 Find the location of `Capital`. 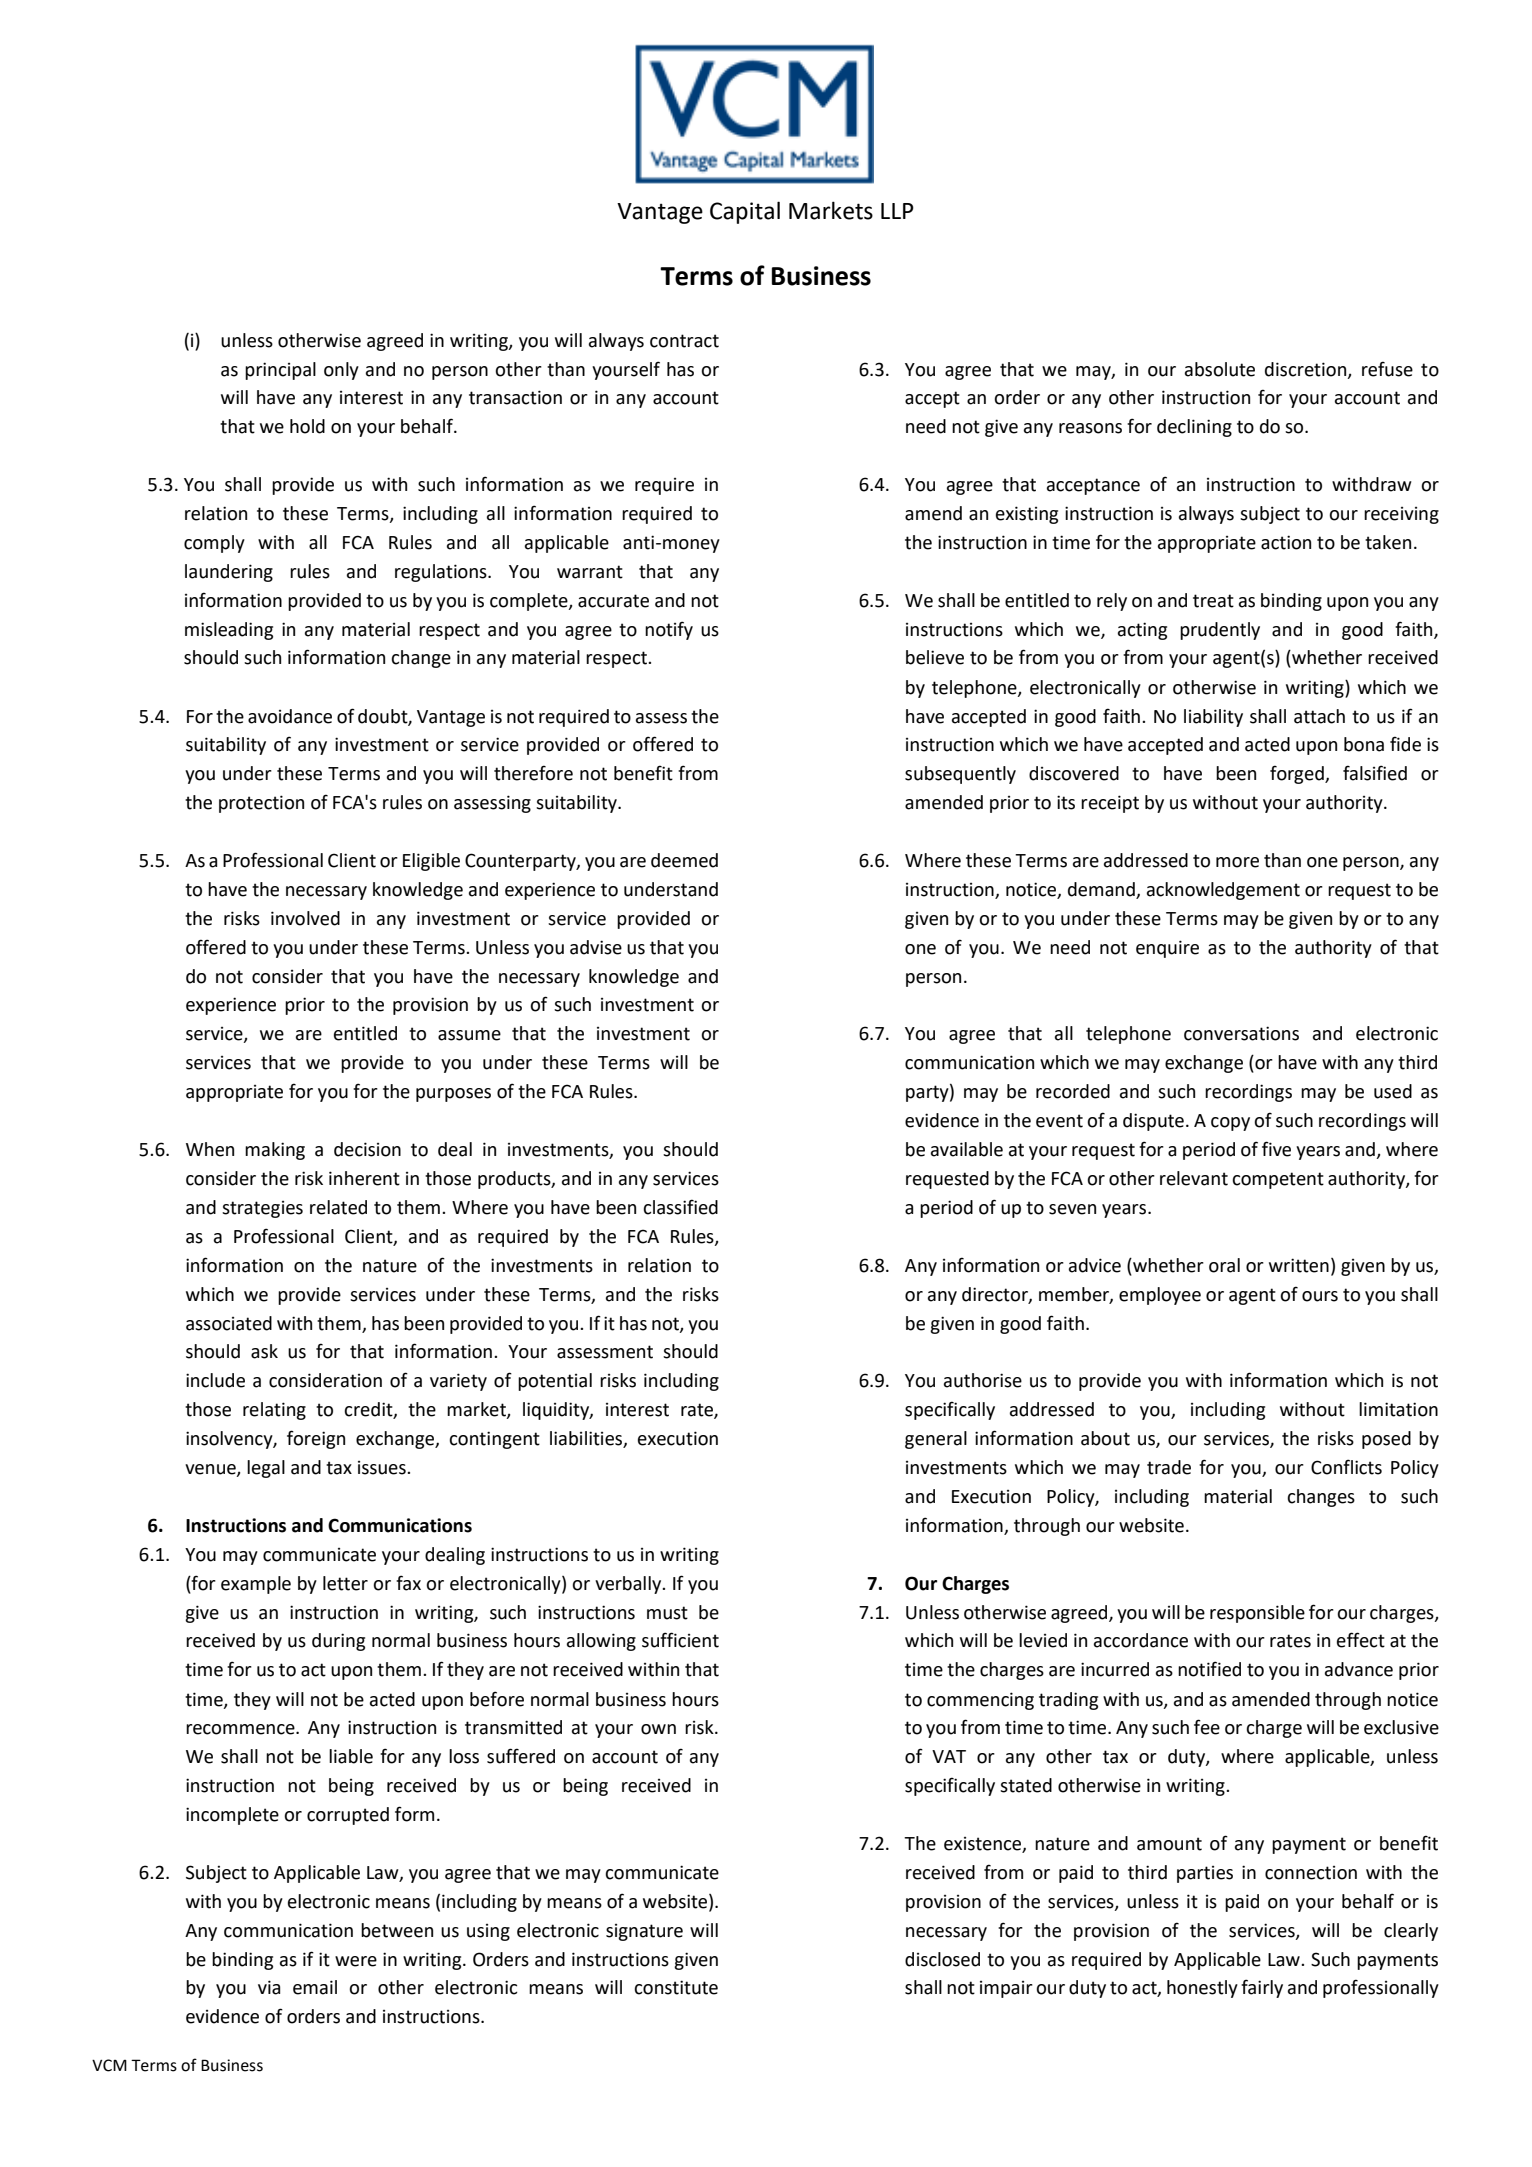

Capital is located at coordinates (745, 212).
